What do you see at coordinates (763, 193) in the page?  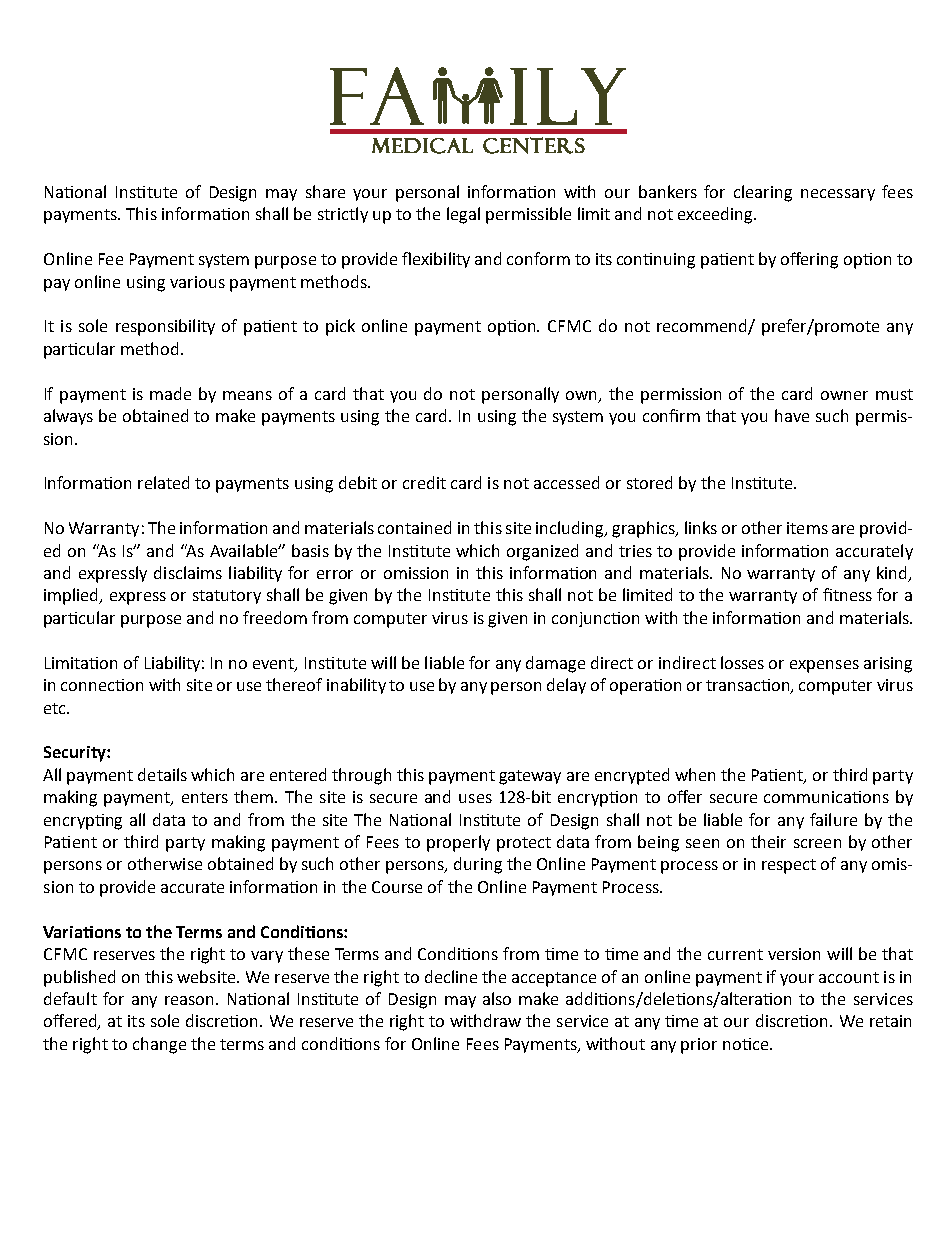 I see `clearing` at bounding box center [763, 193].
